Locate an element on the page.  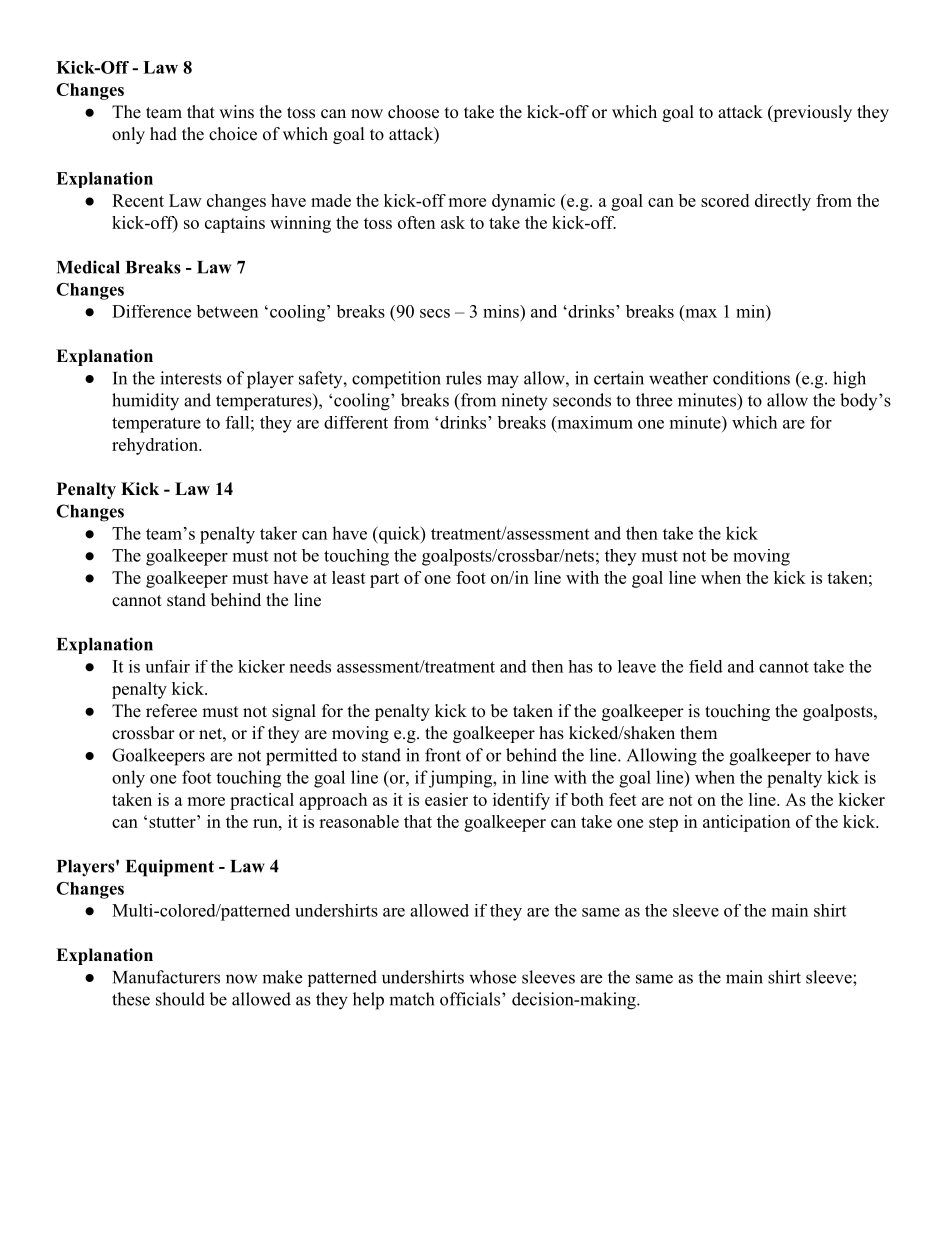
conditions is located at coordinates (751, 378).
